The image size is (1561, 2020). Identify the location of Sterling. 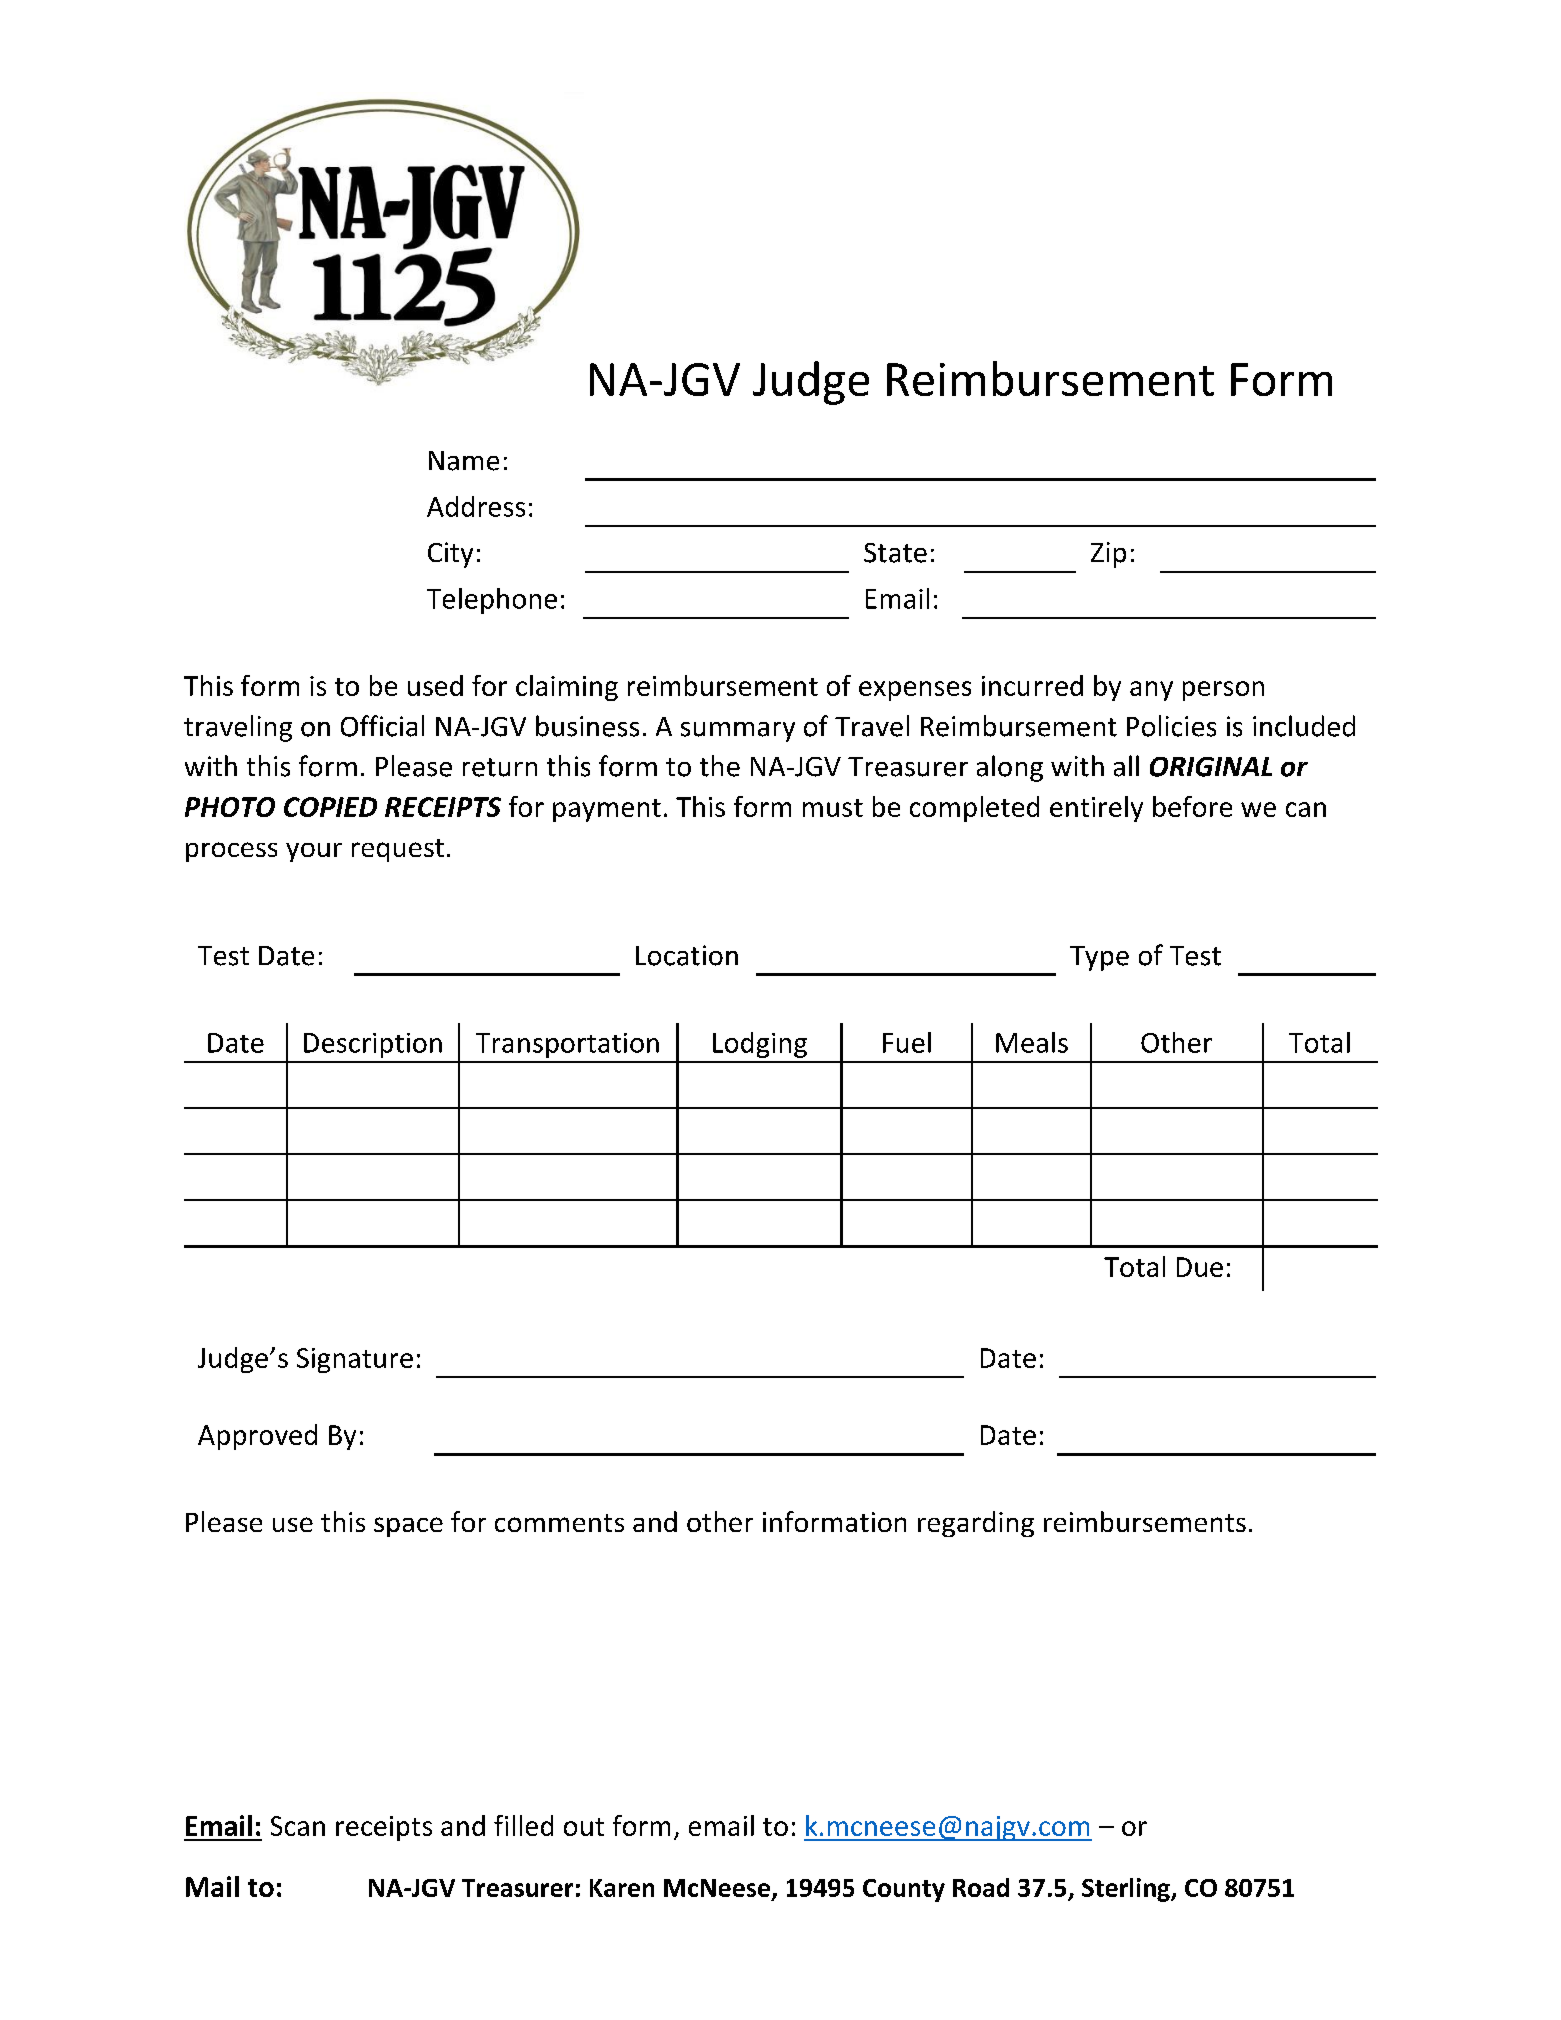
(1127, 1890).
